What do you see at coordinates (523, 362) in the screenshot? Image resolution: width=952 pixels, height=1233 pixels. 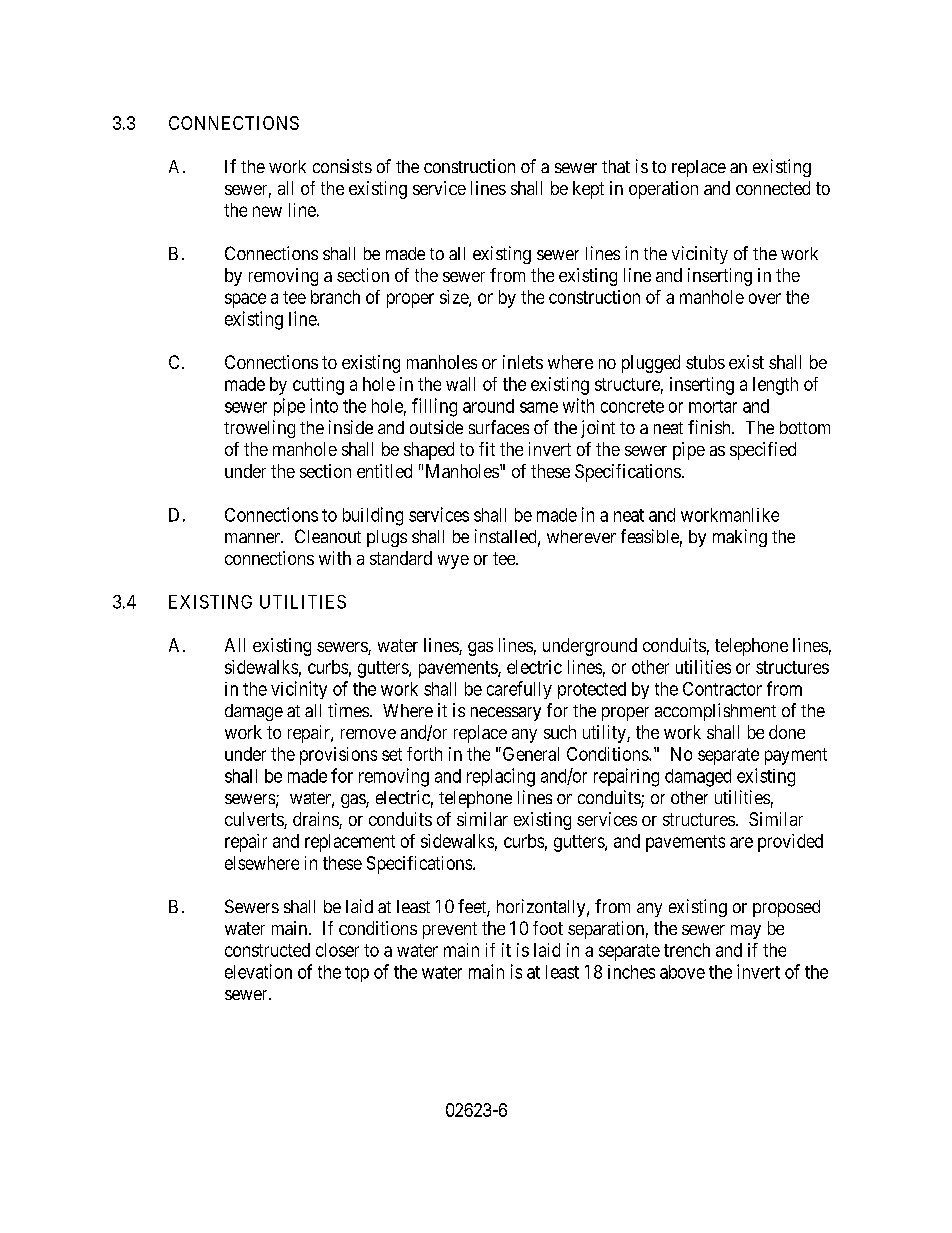 I see `inlets` at bounding box center [523, 362].
